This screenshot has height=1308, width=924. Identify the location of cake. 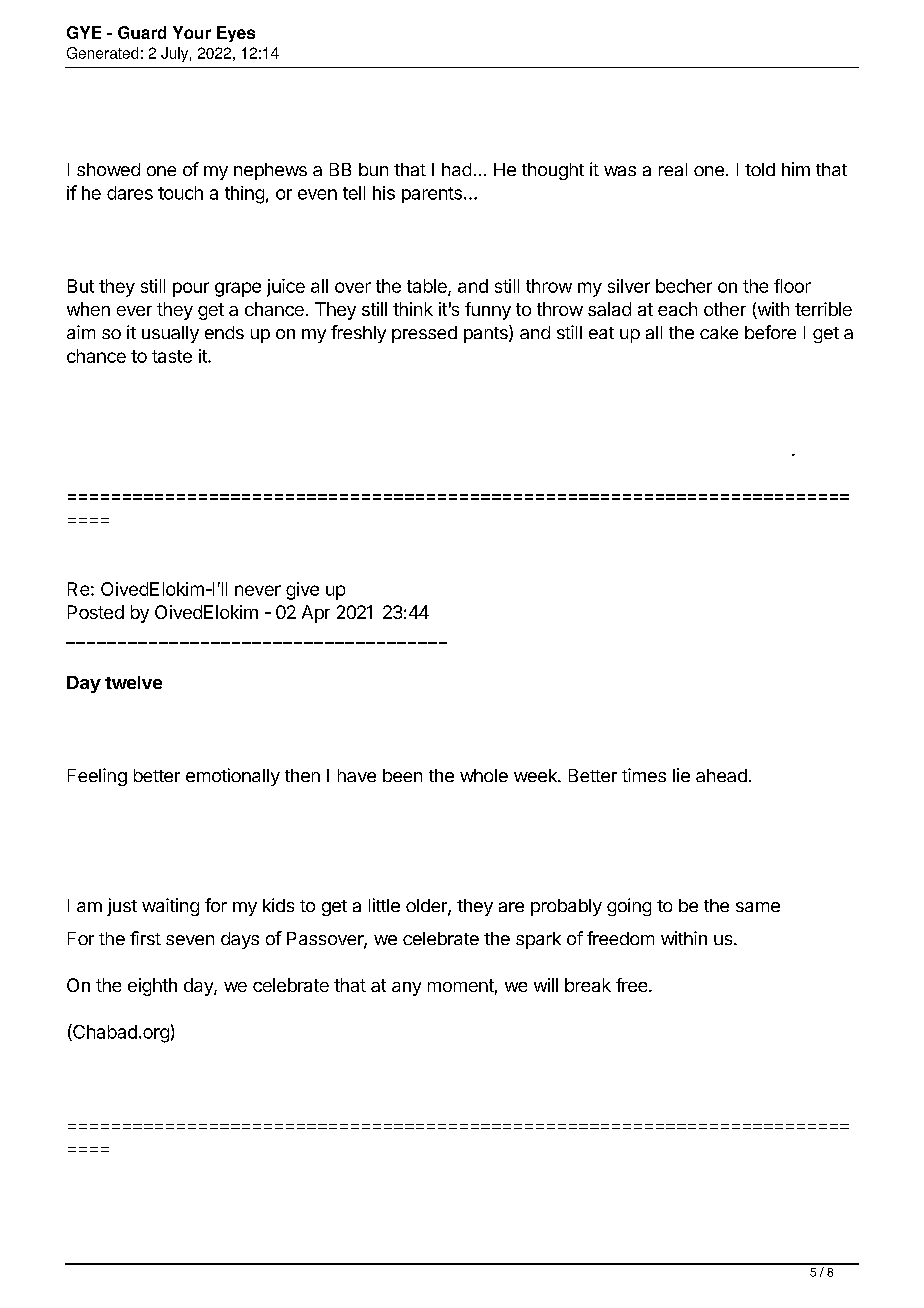
(719, 332).
